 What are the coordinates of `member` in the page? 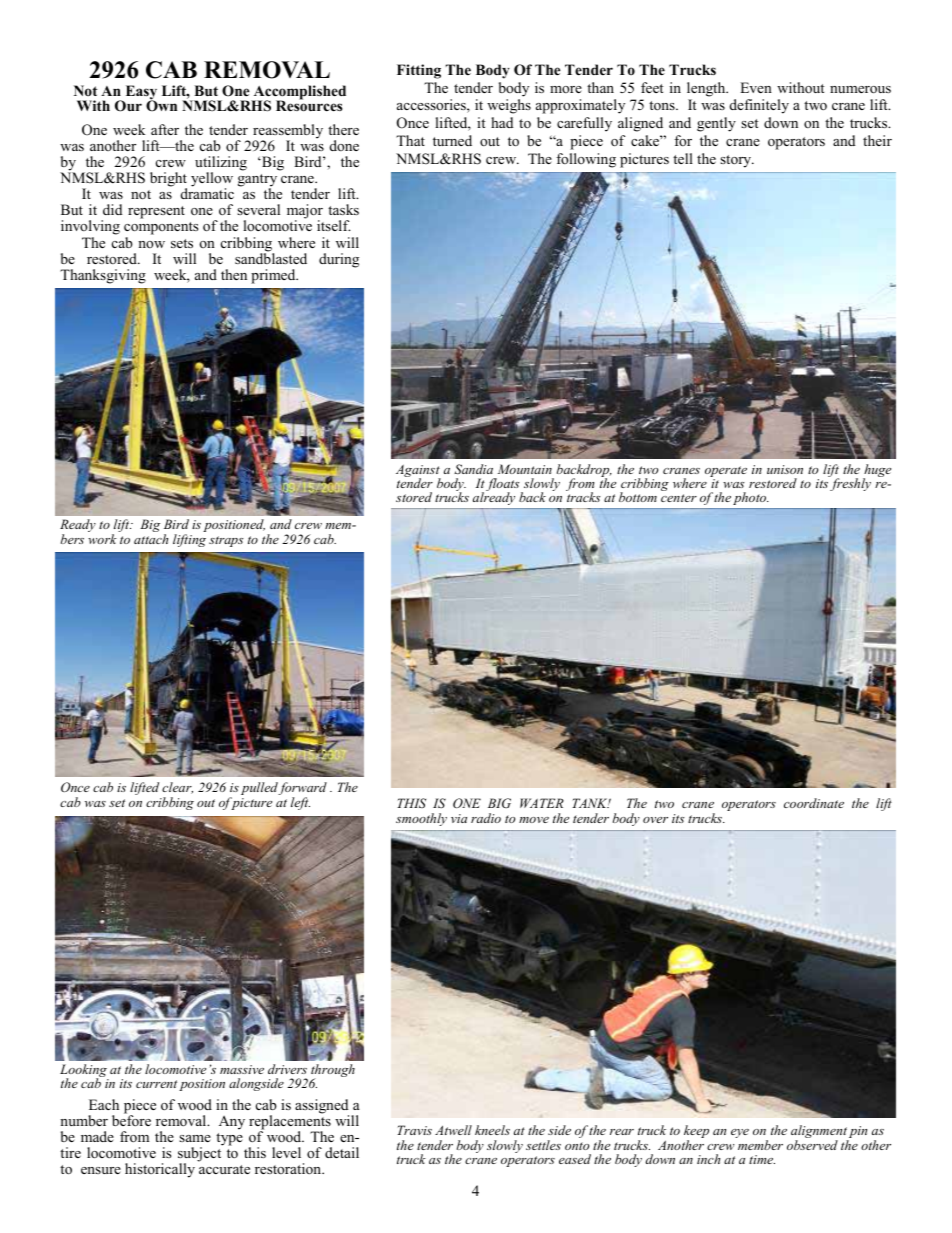 It's located at (760, 1145).
